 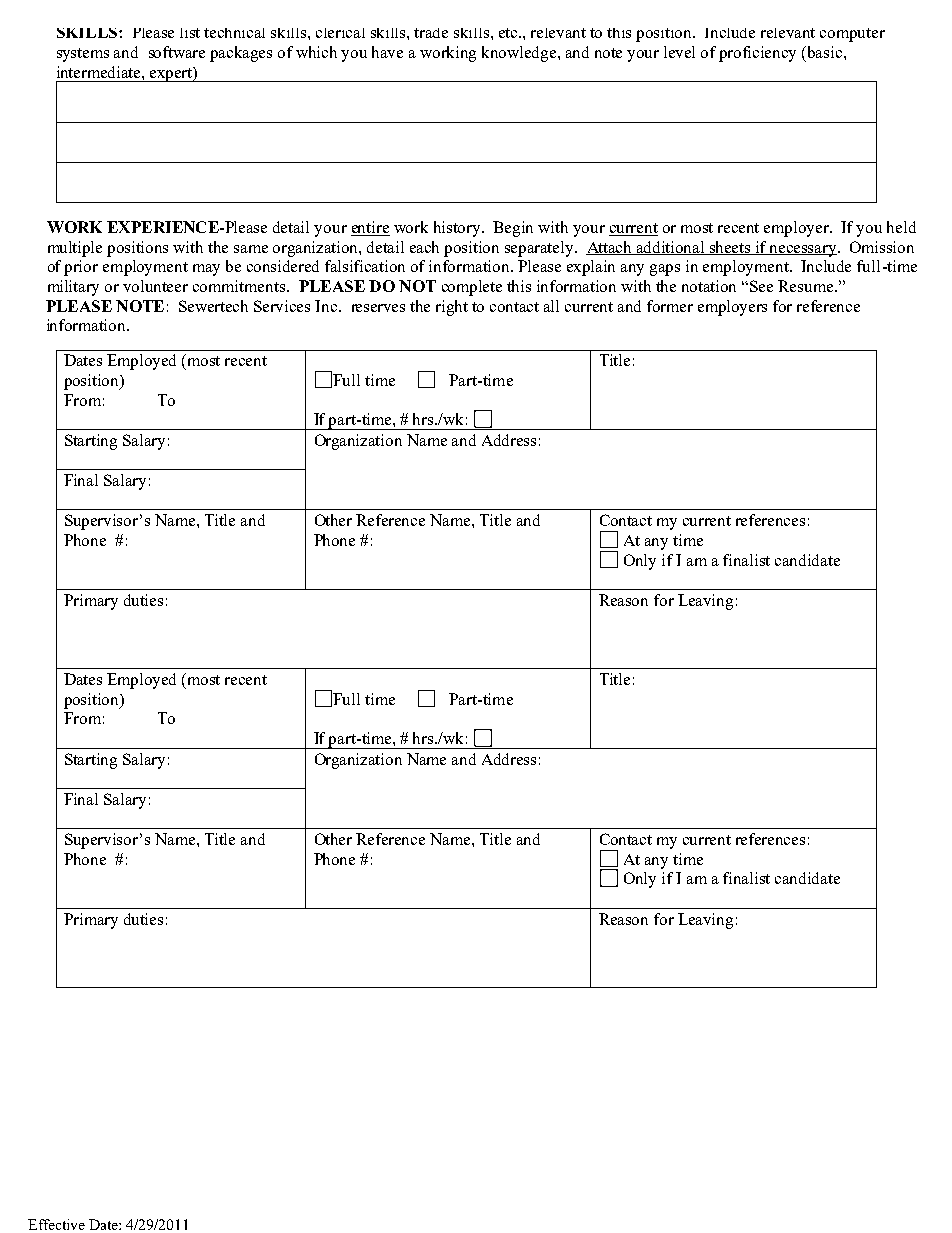 I want to click on software, so click(x=177, y=52).
